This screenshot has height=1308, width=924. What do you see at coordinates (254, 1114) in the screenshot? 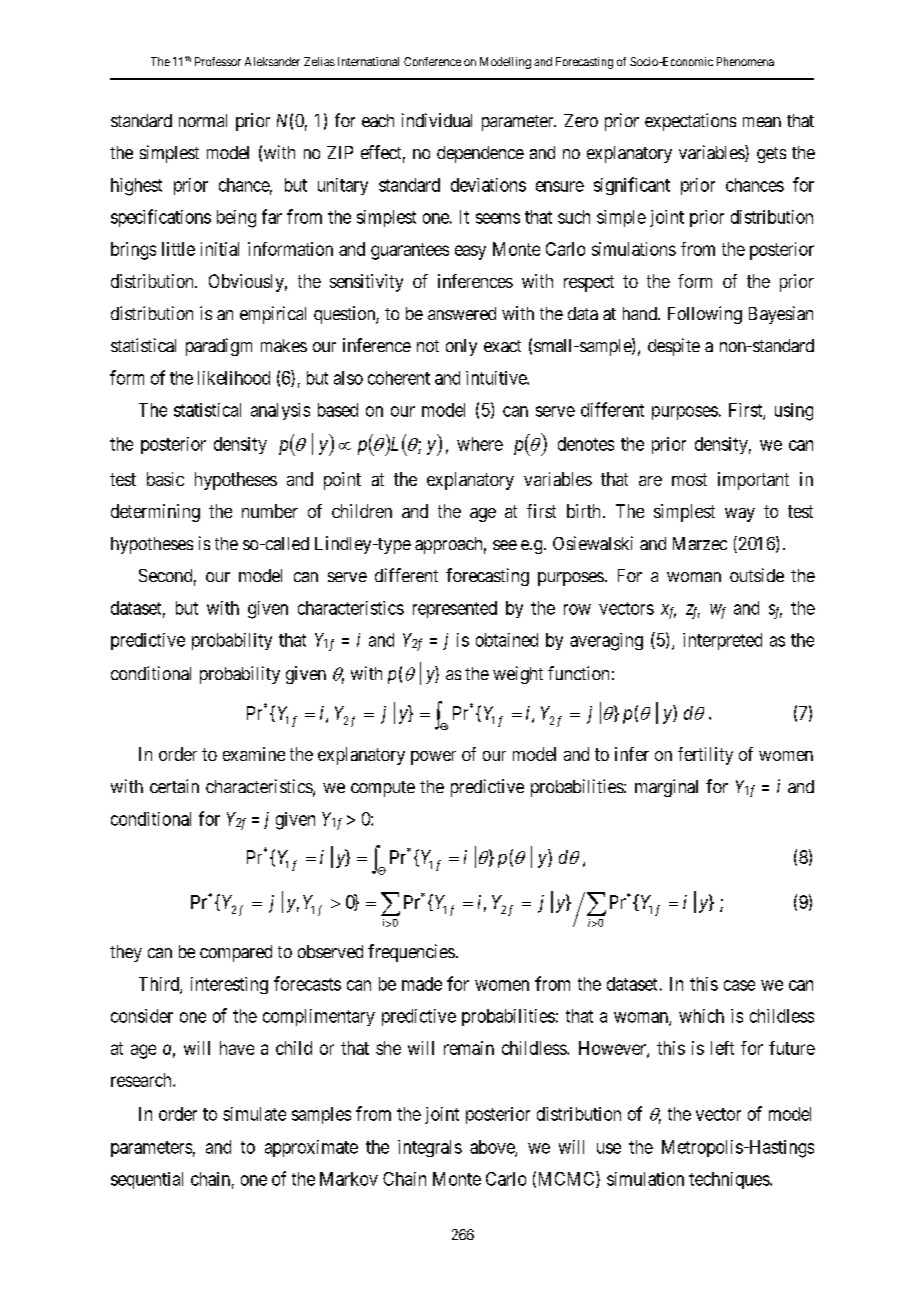
I see `simulate` at bounding box center [254, 1114].
